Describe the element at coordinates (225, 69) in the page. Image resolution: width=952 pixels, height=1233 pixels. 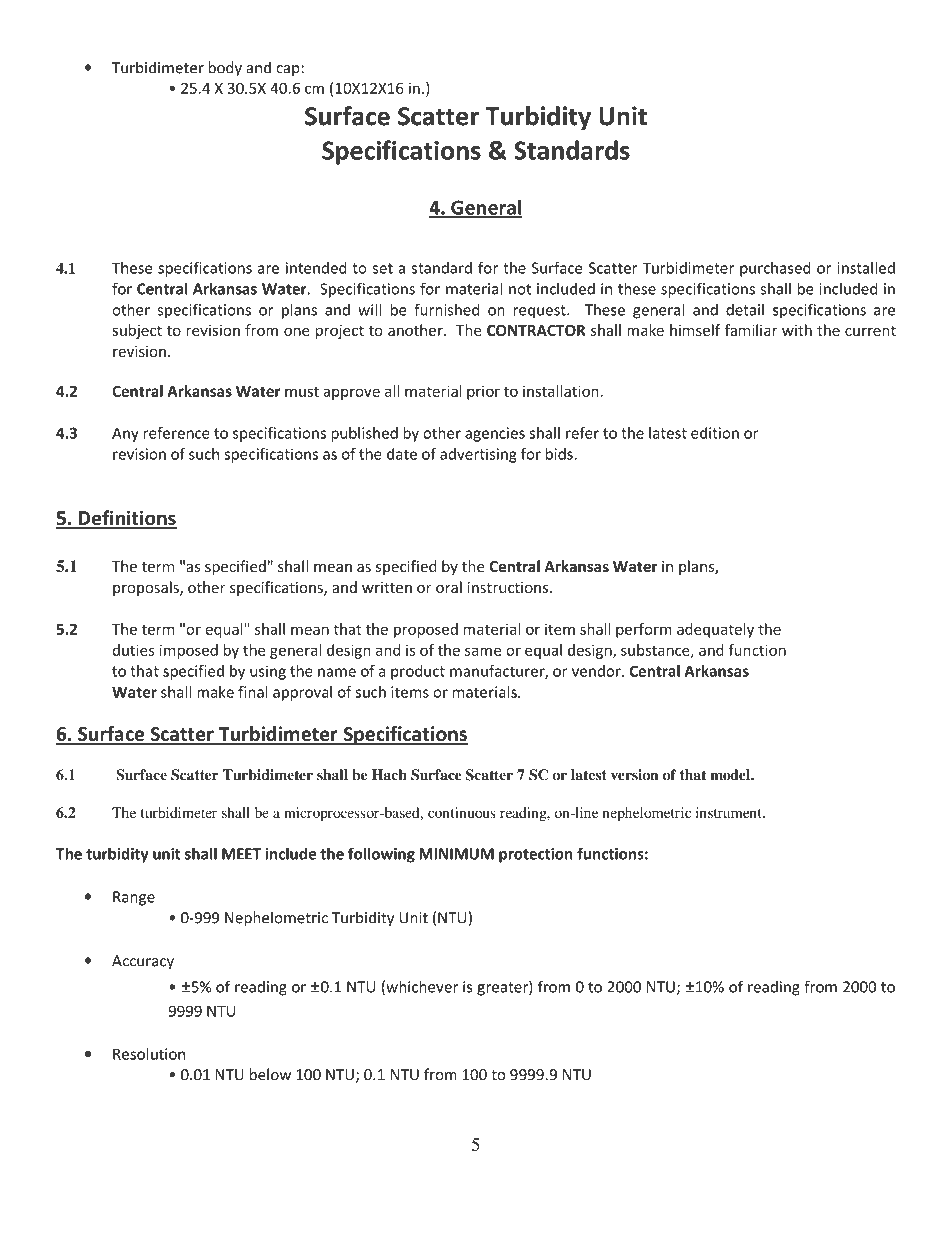
I see `body` at that location.
